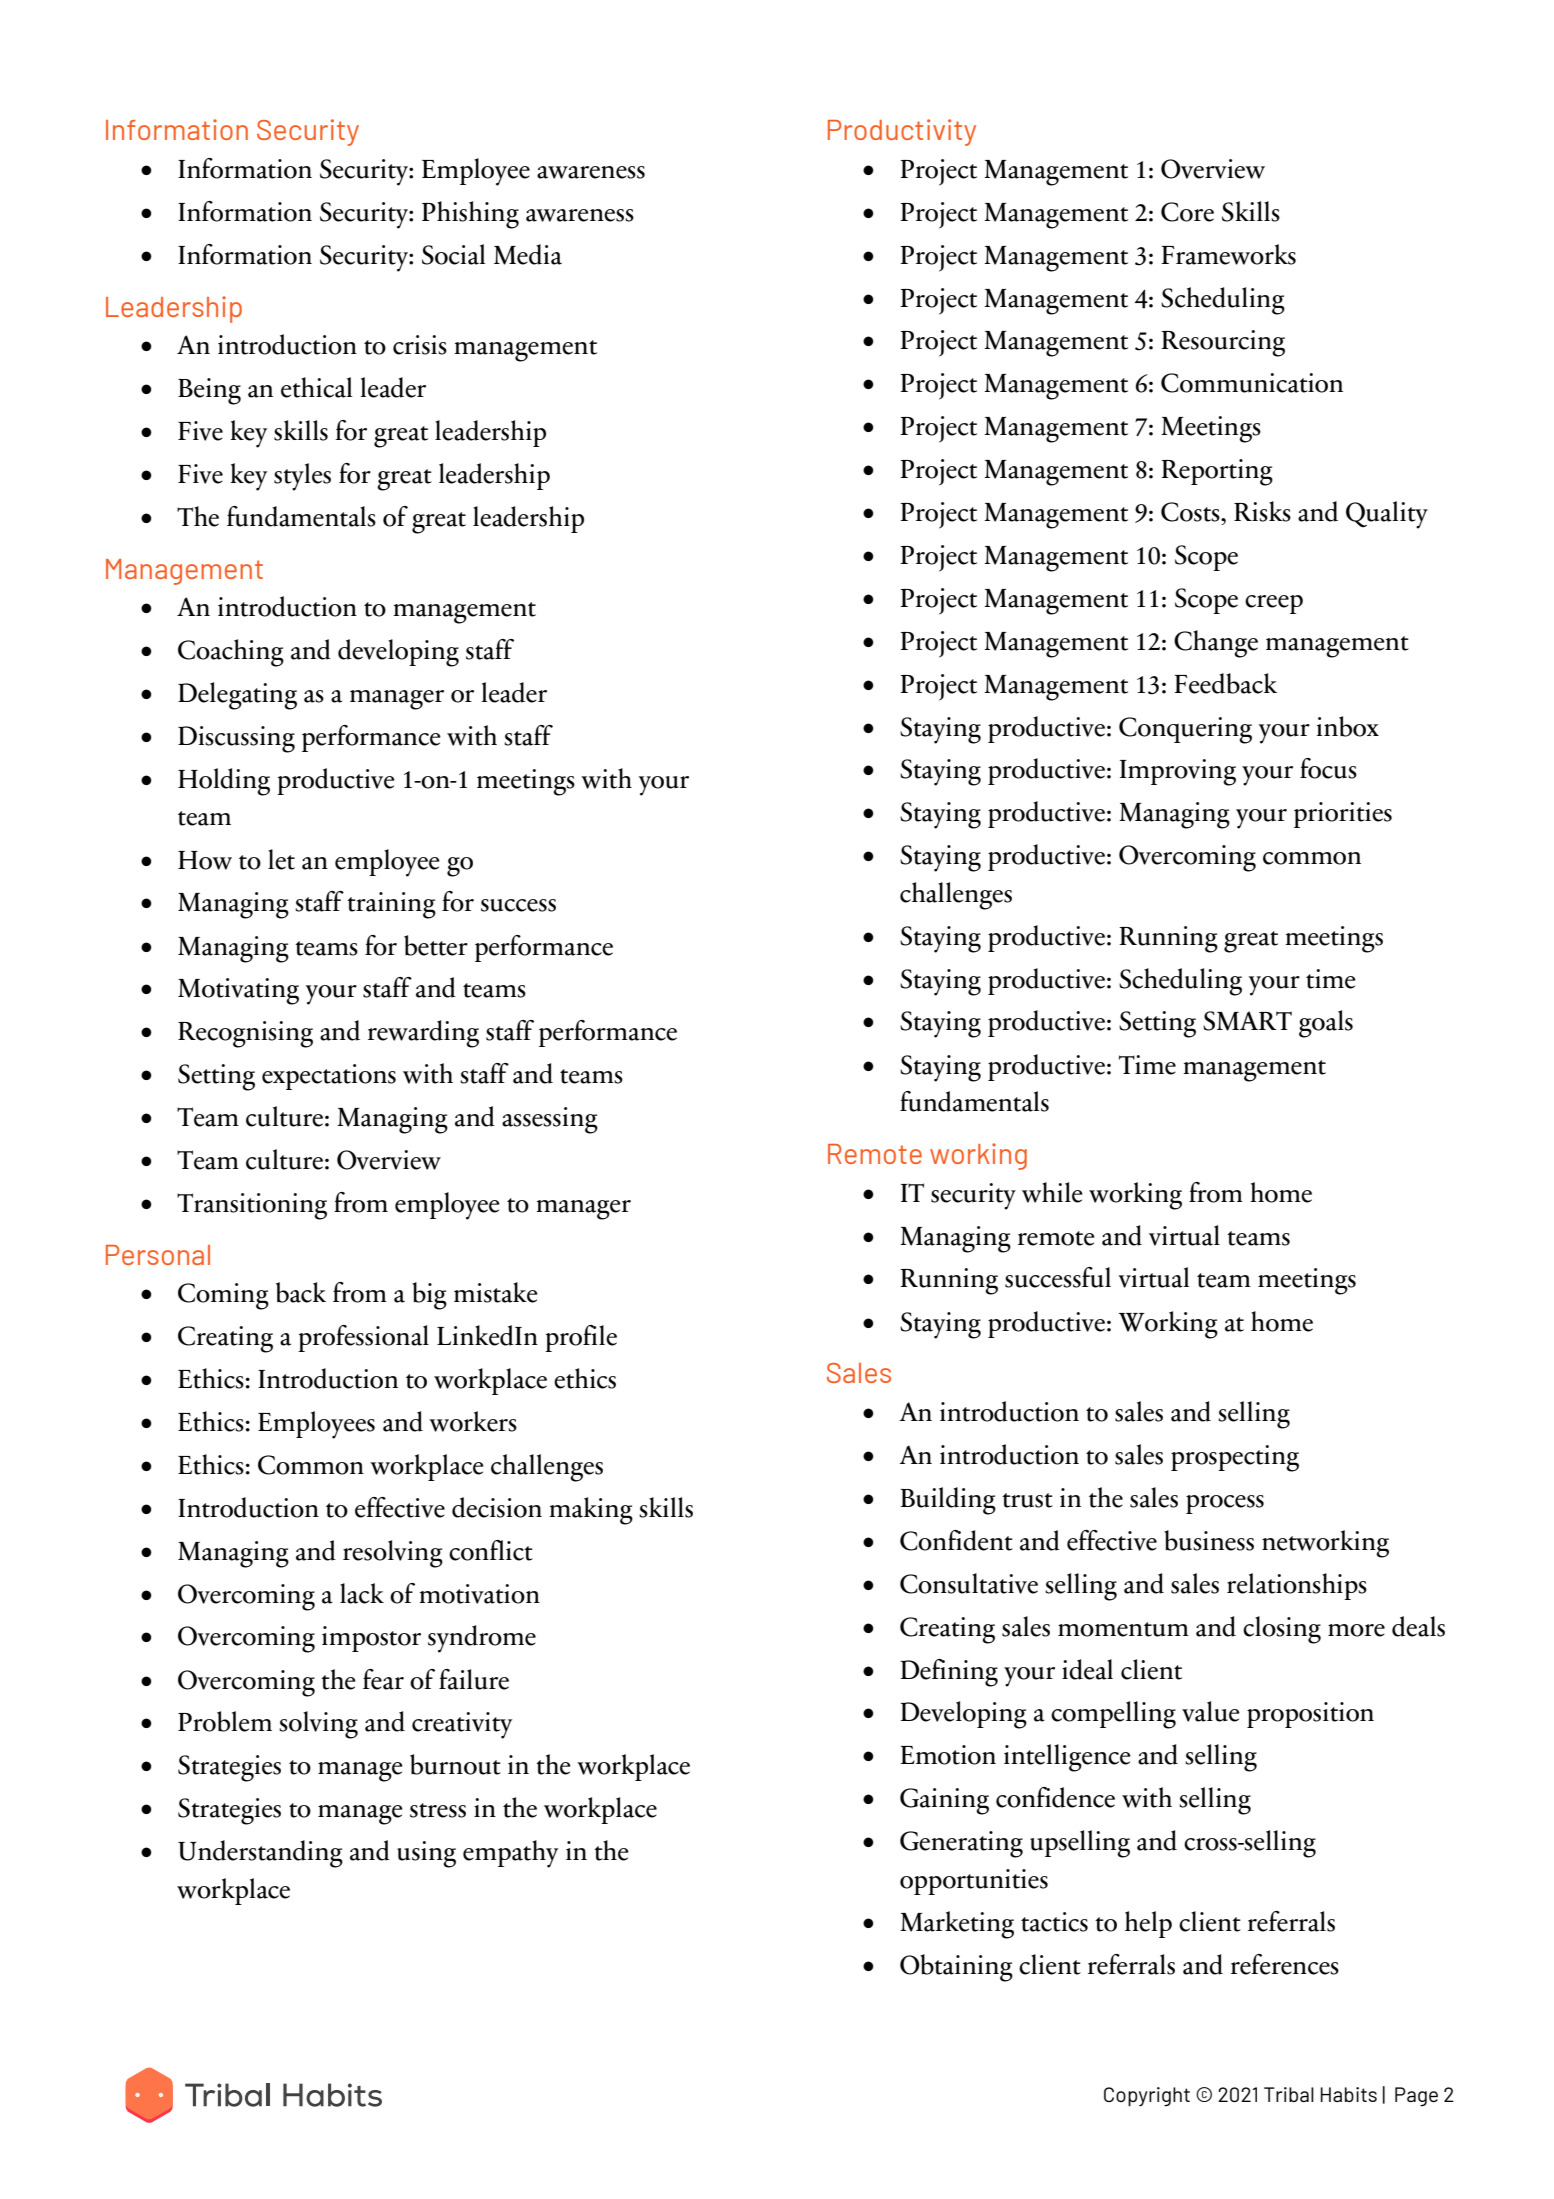 The width and height of the screenshot is (1554, 2199). I want to click on Obtaining, so click(956, 1968).
